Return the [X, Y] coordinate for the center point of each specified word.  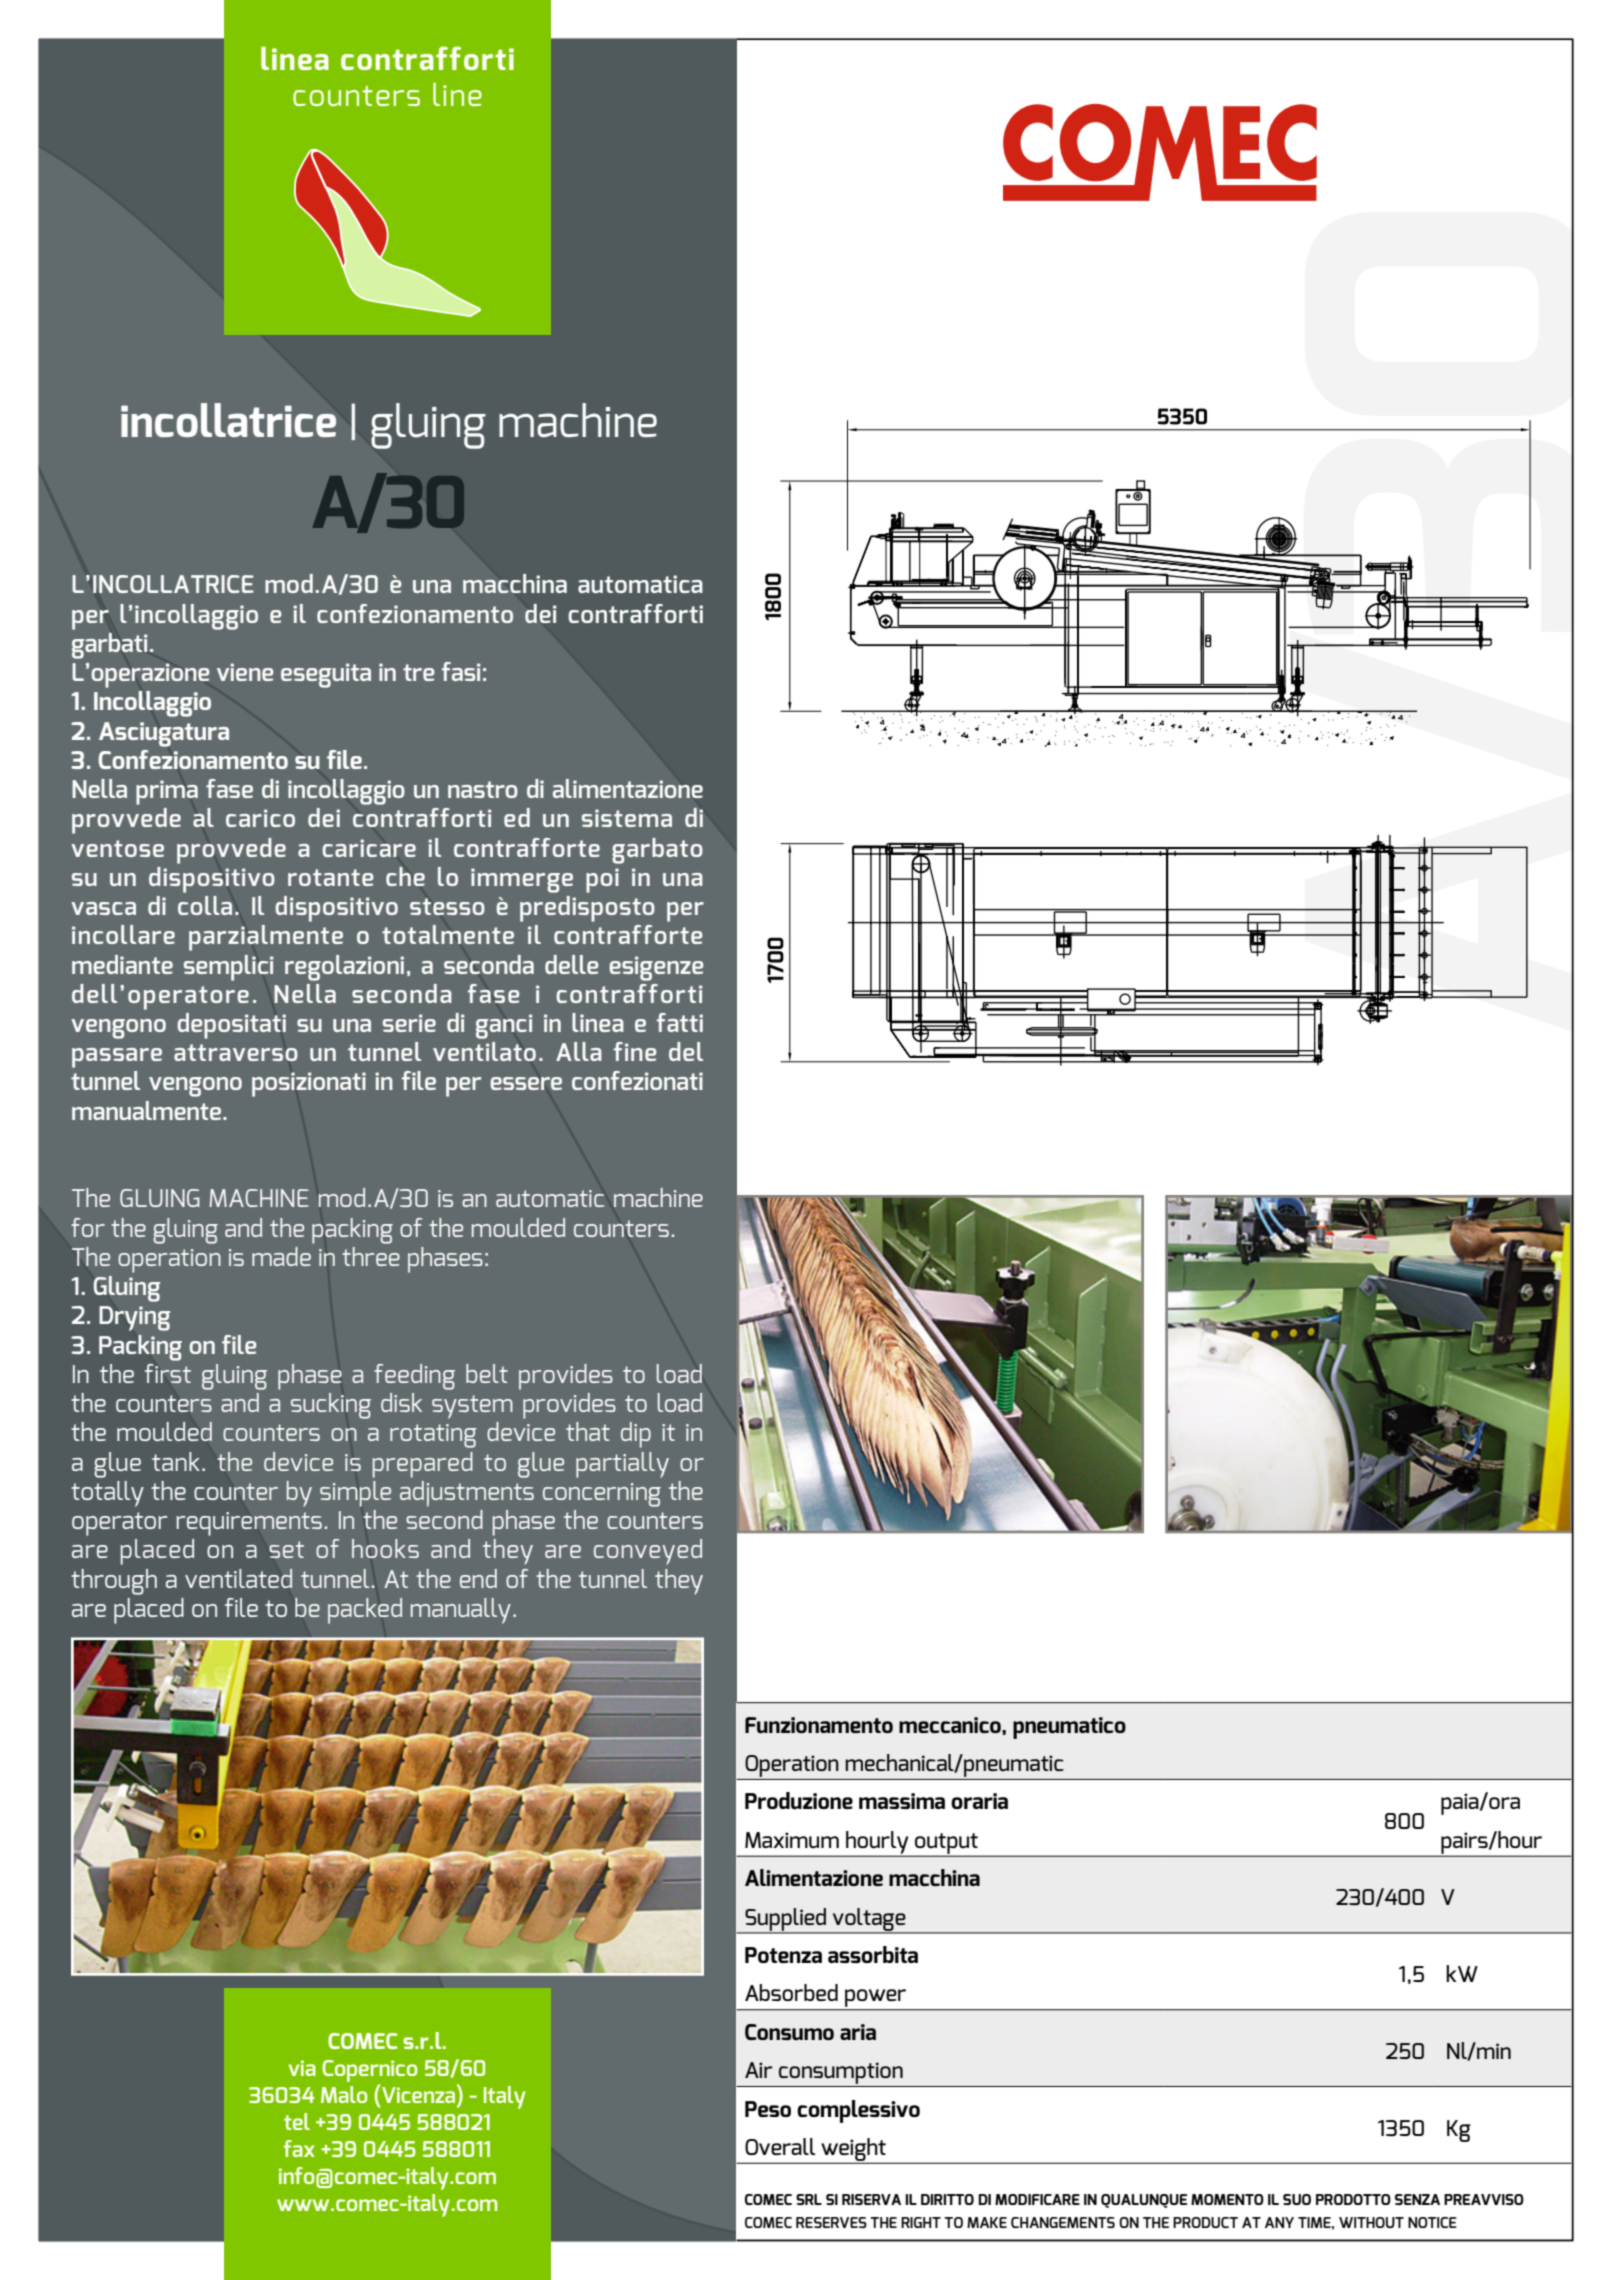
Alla [579, 1051]
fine [635, 1051]
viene [245, 672]
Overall [780, 2146]
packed [365, 1611]
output [946, 1844]
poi [602, 880]
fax [299, 2148]
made [281, 1256]
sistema [627, 818]
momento [1227, 2199]
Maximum [792, 1840]
